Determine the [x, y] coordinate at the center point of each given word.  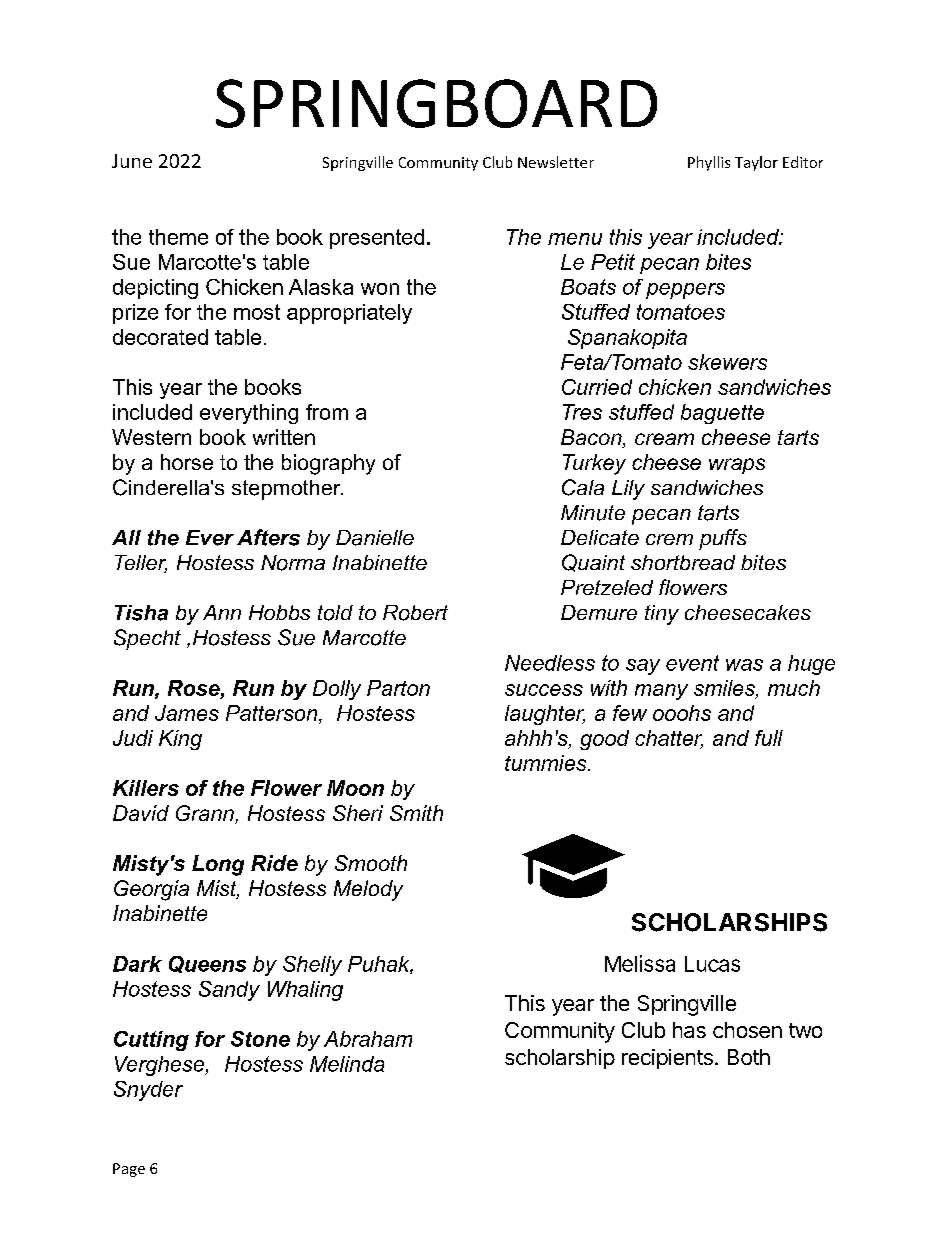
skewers [727, 362]
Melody [368, 890]
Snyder [148, 1091]
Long [218, 865]
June [132, 161]
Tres [582, 412]
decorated [160, 337]
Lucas [712, 964]
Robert [415, 613]
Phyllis [709, 163]
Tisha [141, 613]
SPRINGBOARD [436, 103]
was [744, 665]
